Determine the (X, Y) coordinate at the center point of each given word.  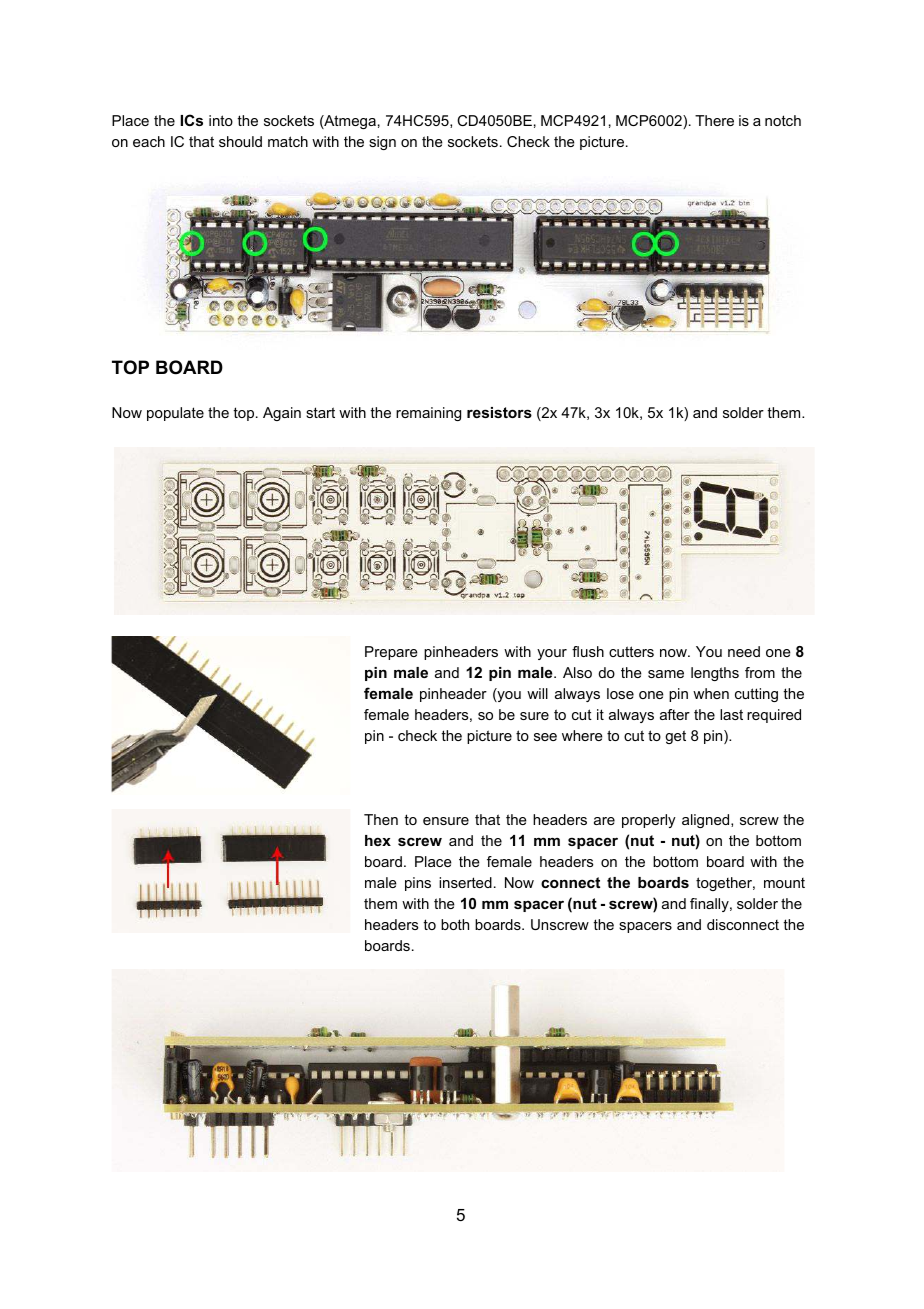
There (714, 120)
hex (378, 840)
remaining (428, 414)
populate (175, 414)
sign (382, 143)
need (744, 651)
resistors (499, 412)
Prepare (391, 653)
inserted (465, 882)
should (240, 141)
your (552, 654)
